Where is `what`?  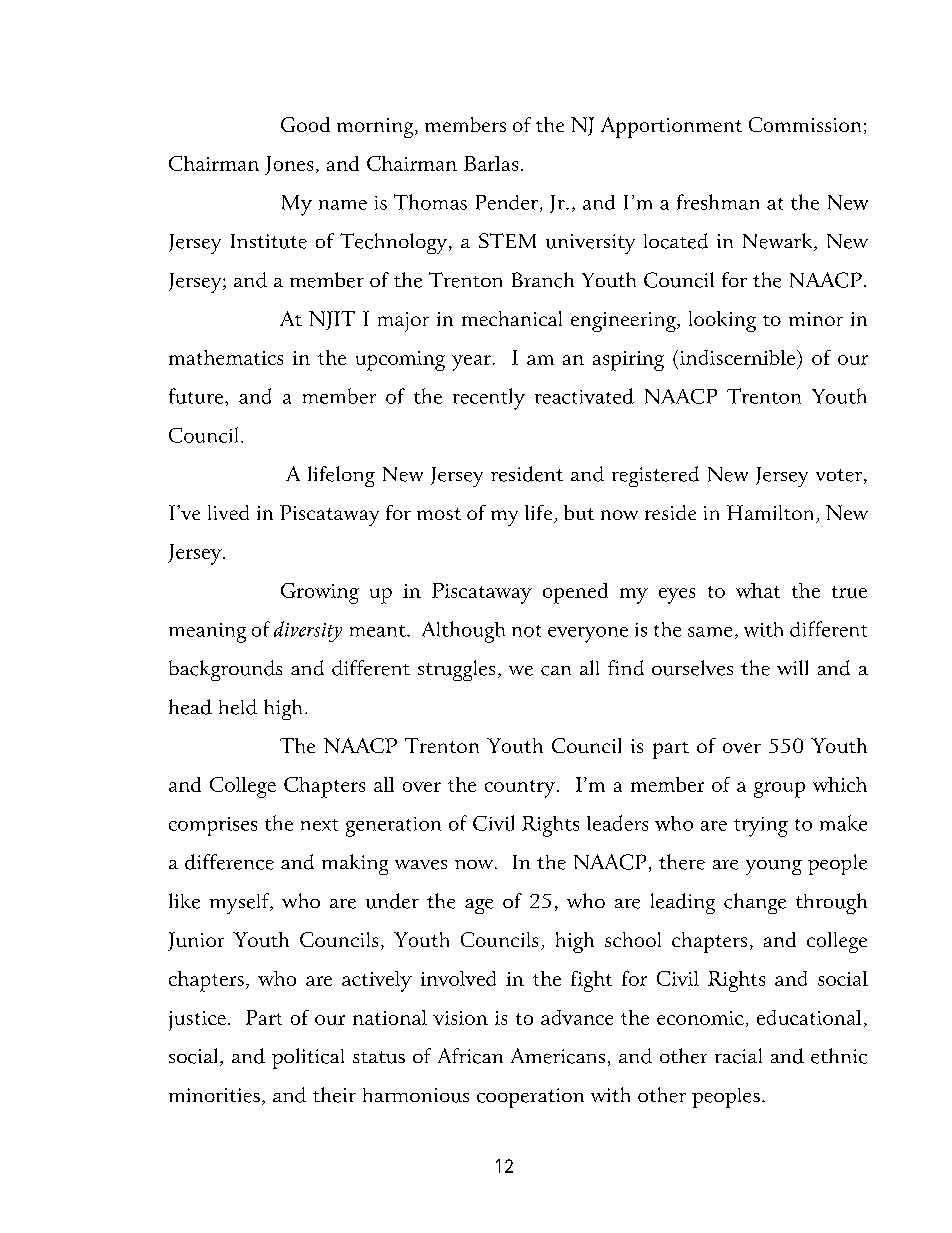
what is located at coordinates (758, 590).
